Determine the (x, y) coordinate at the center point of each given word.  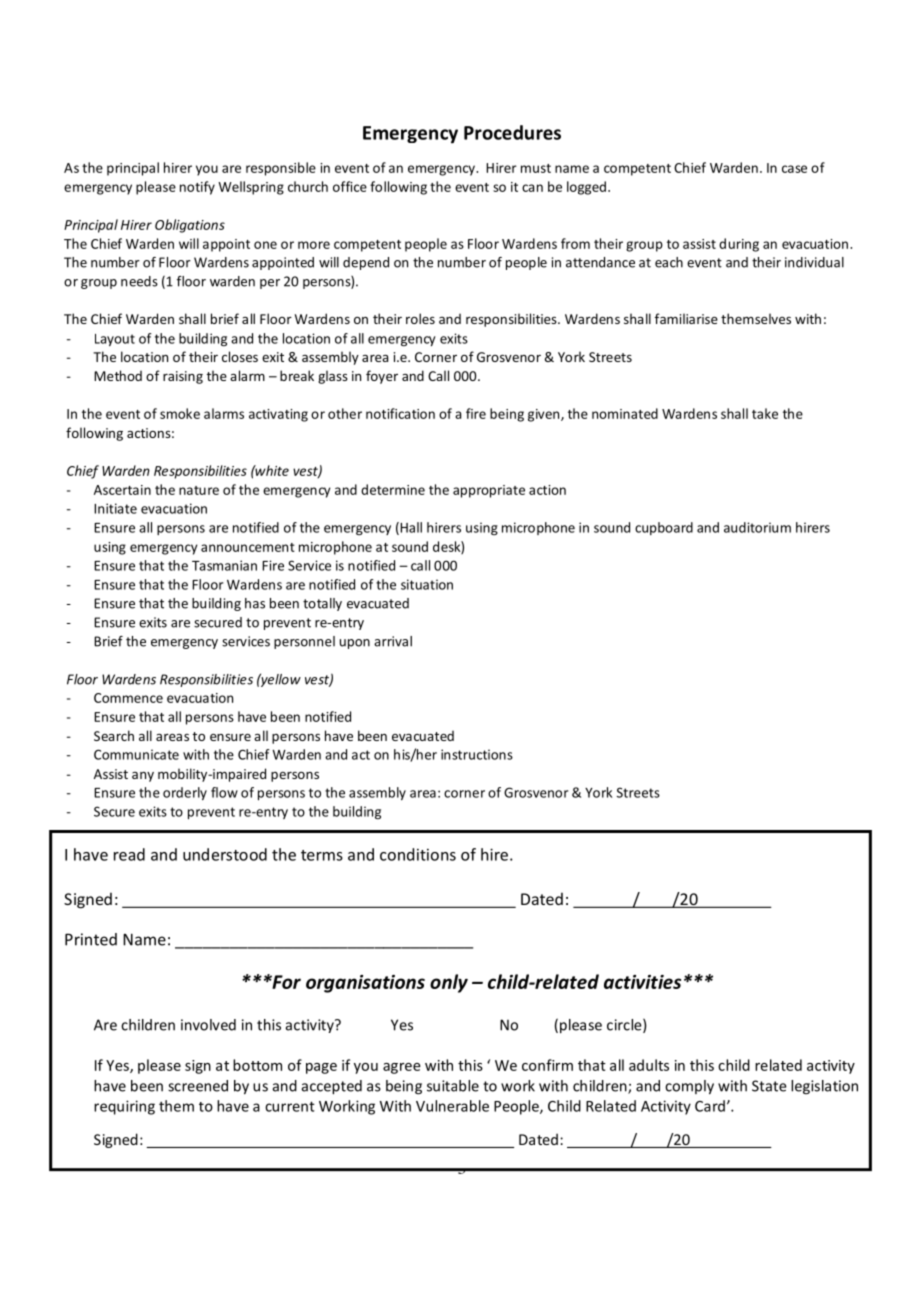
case (794, 169)
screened (198, 1086)
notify (197, 188)
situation (427, 584)
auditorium (757, 527)
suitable (453, 1086)
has (255, 603)
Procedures (512, 132)
